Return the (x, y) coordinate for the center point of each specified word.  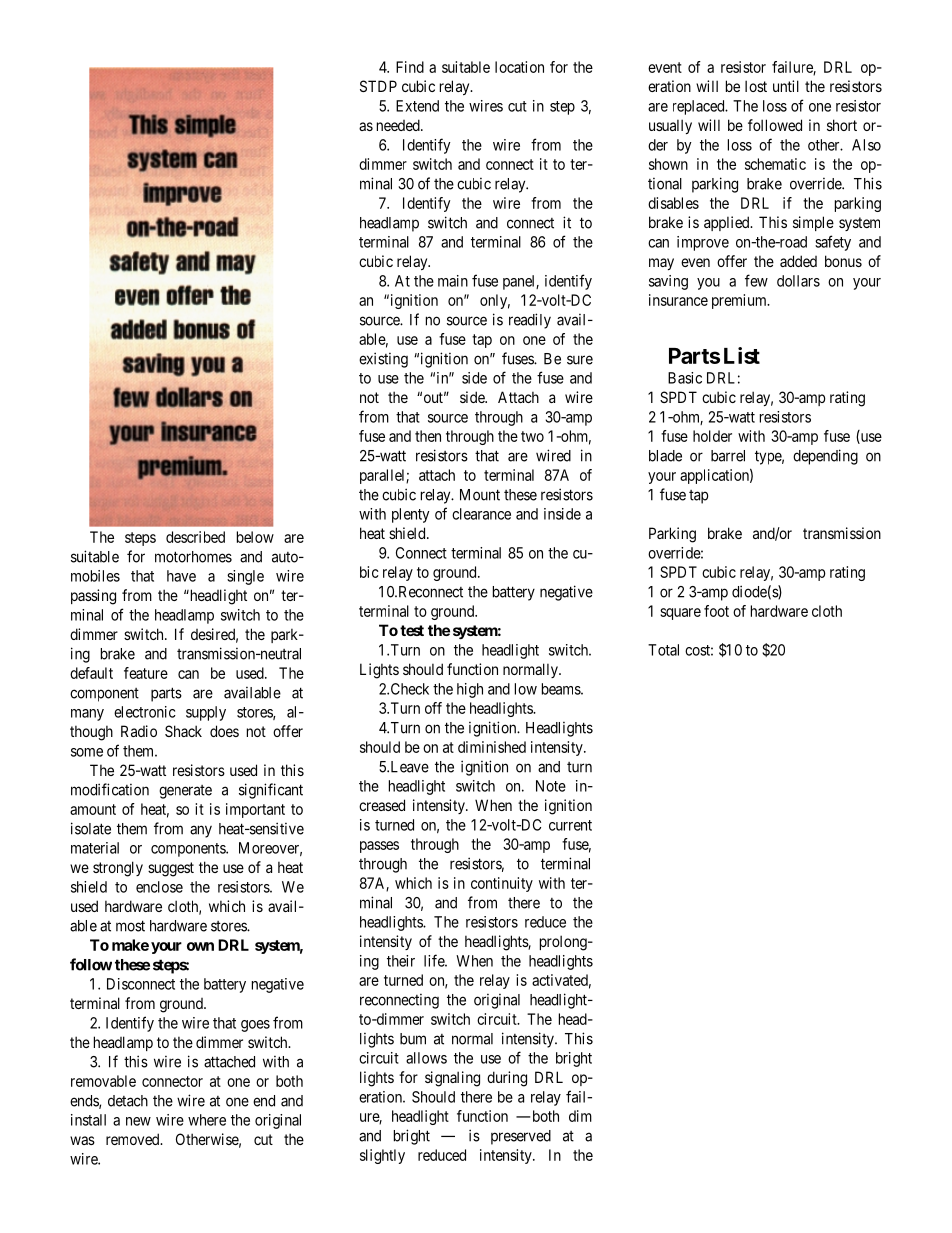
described (195, 537)
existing (383, 360)
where (207, 1120)
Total (663, 650)
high (470, 690)
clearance (481, 514)
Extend (417, 106)
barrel (728, 456)
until (786, 86)
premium (740, 301)
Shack (183, 731)
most (130, 926)
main (453, 281)
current (570, 825)
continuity (502, 884)
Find (410, 67)
